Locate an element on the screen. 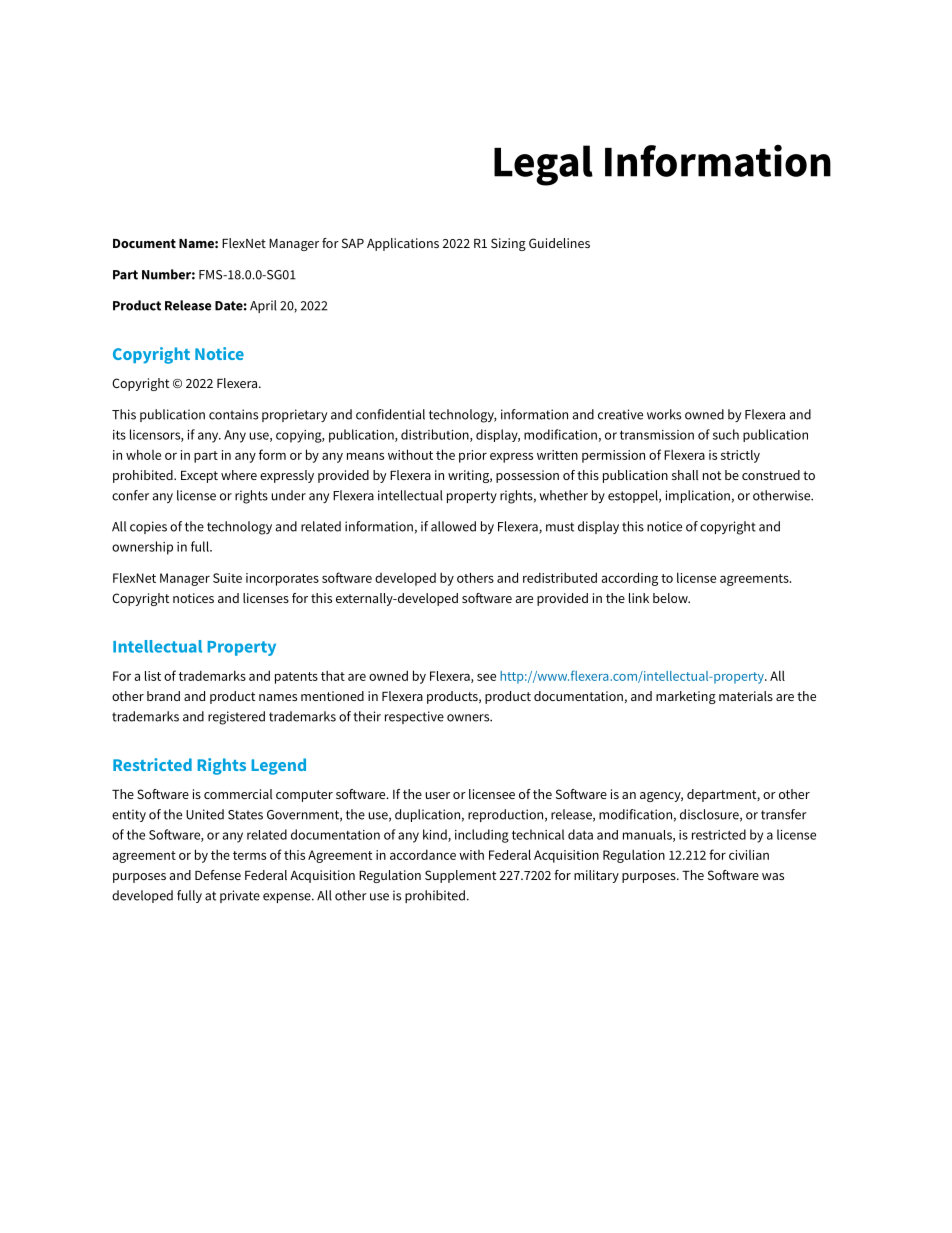 This screenshot has width=952, height=1233. brand is located at coordinates (163, 696).
